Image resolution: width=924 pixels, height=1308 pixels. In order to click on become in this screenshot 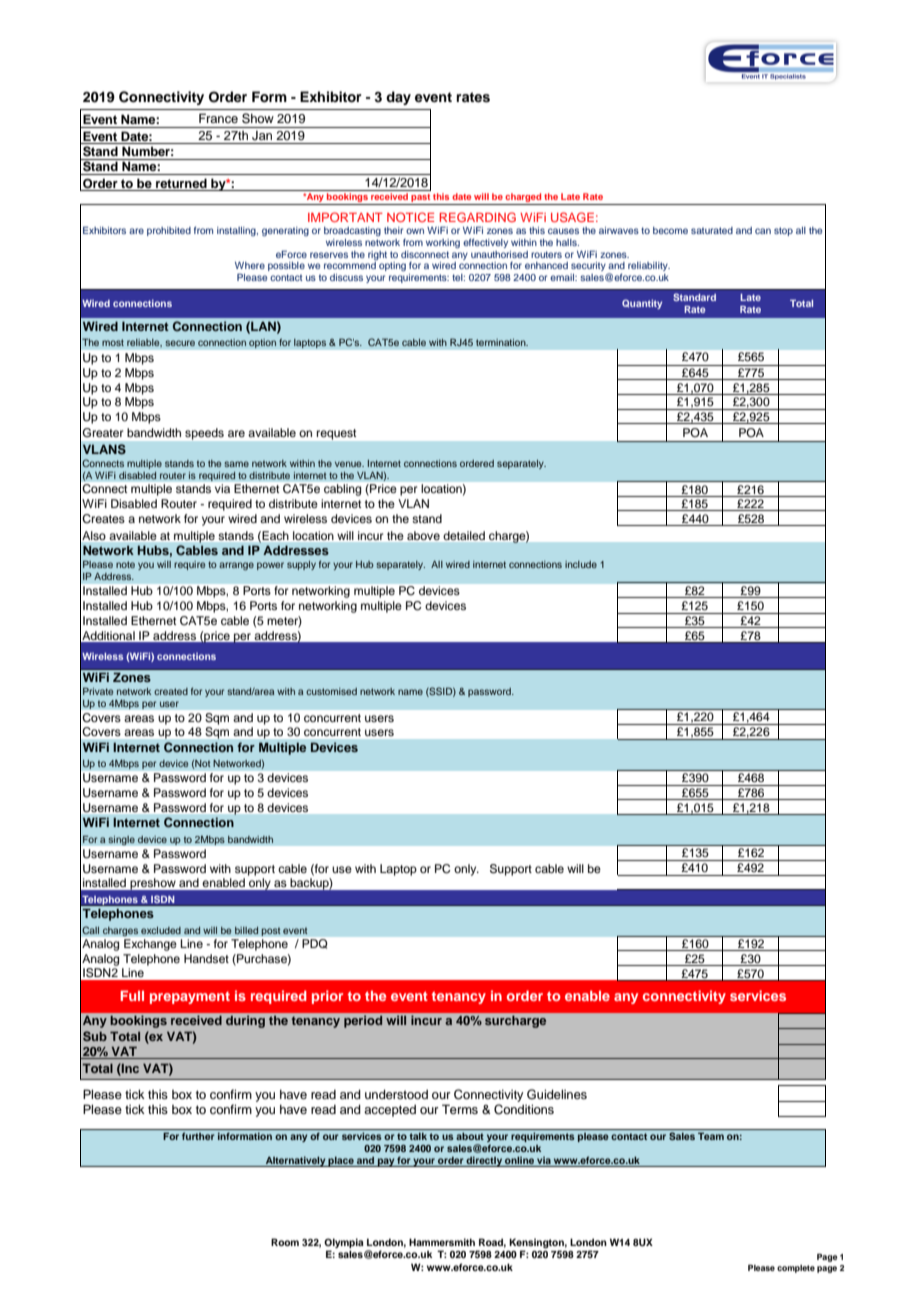, I will do `click(670, 230)`.
